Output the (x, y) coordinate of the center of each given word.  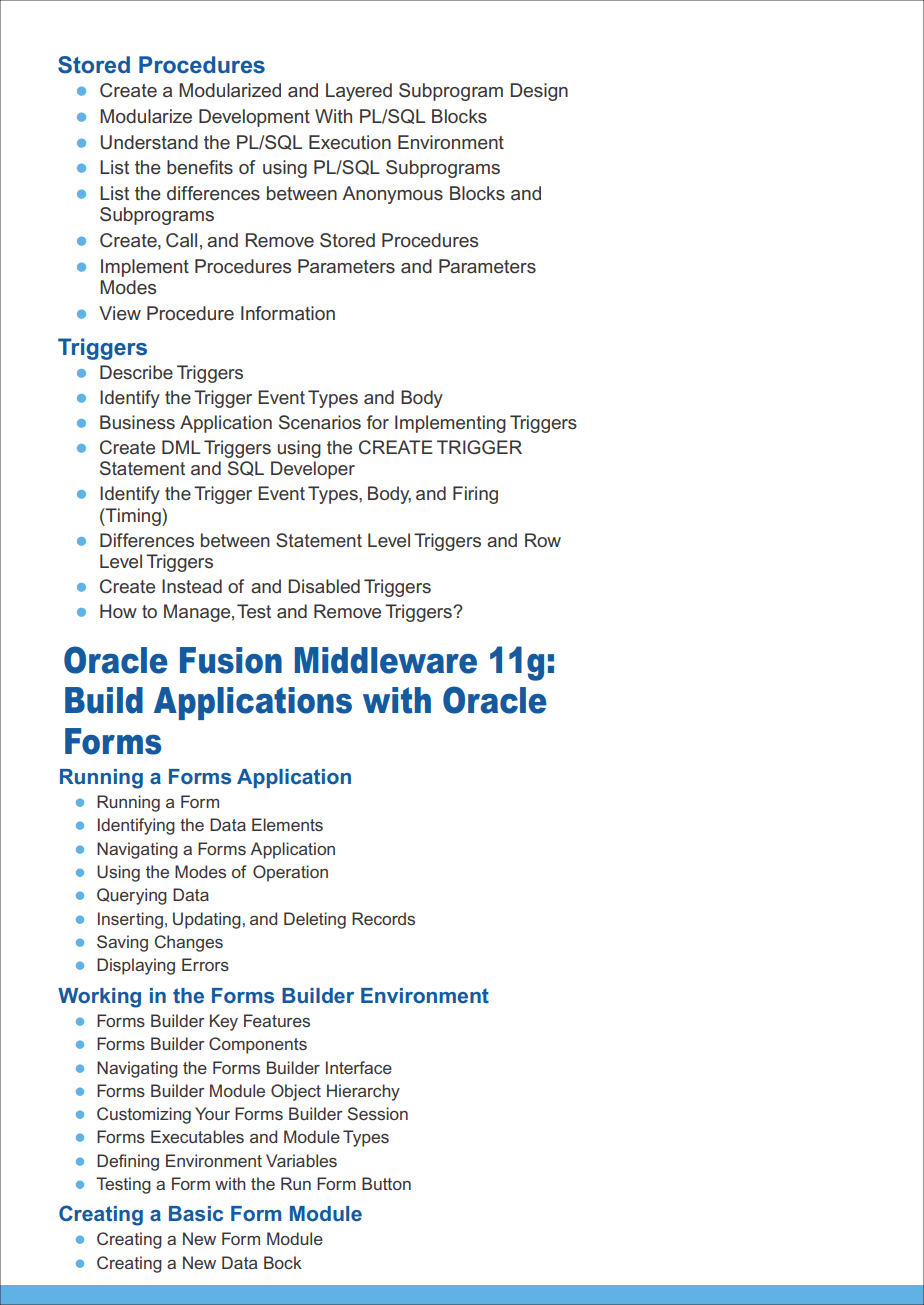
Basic (196, 1214)
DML (181, 447)
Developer (313, 470)
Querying (132, 896)
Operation (290, 873)
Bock (283, 1262)
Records (383, 918)
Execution (350, 142)
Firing (475, 495)
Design (539, 92)
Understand (149, 142)
